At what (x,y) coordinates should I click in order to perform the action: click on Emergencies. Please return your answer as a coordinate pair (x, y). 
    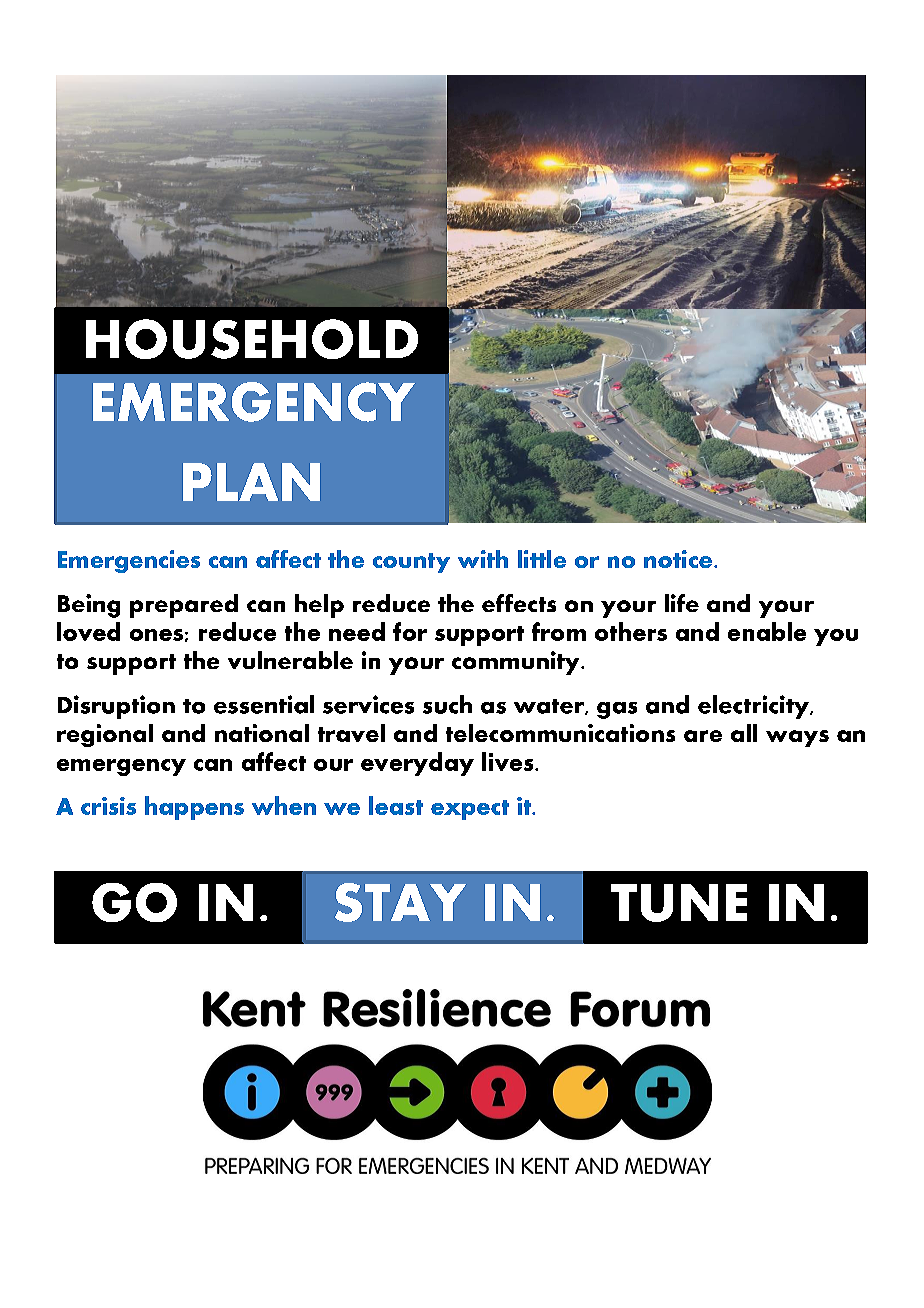
    Looking at the image, I should click on (129, 561).
